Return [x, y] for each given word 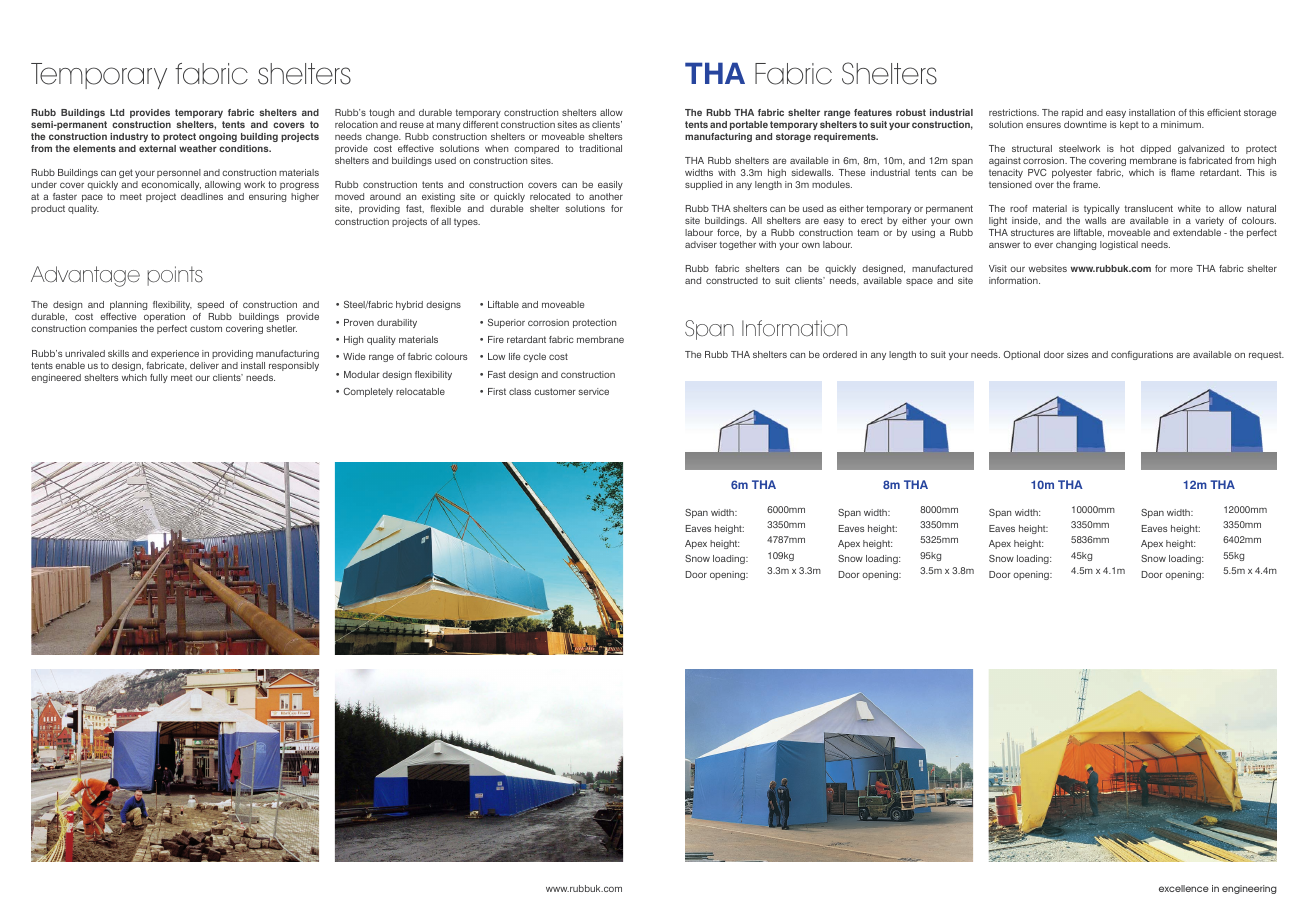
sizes [1077, 354]
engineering [1249, 889]
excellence [1184, 888]
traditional [600, 148]
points [175, 276]
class [520, 391]
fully [159, 378]
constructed [732, 280]
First [497, 391]
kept [1129, 125]
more [1181, 269]
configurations [1142, 355]
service [593, 391]
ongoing [218, 137]
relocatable [420, 391]
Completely [368, 392]
